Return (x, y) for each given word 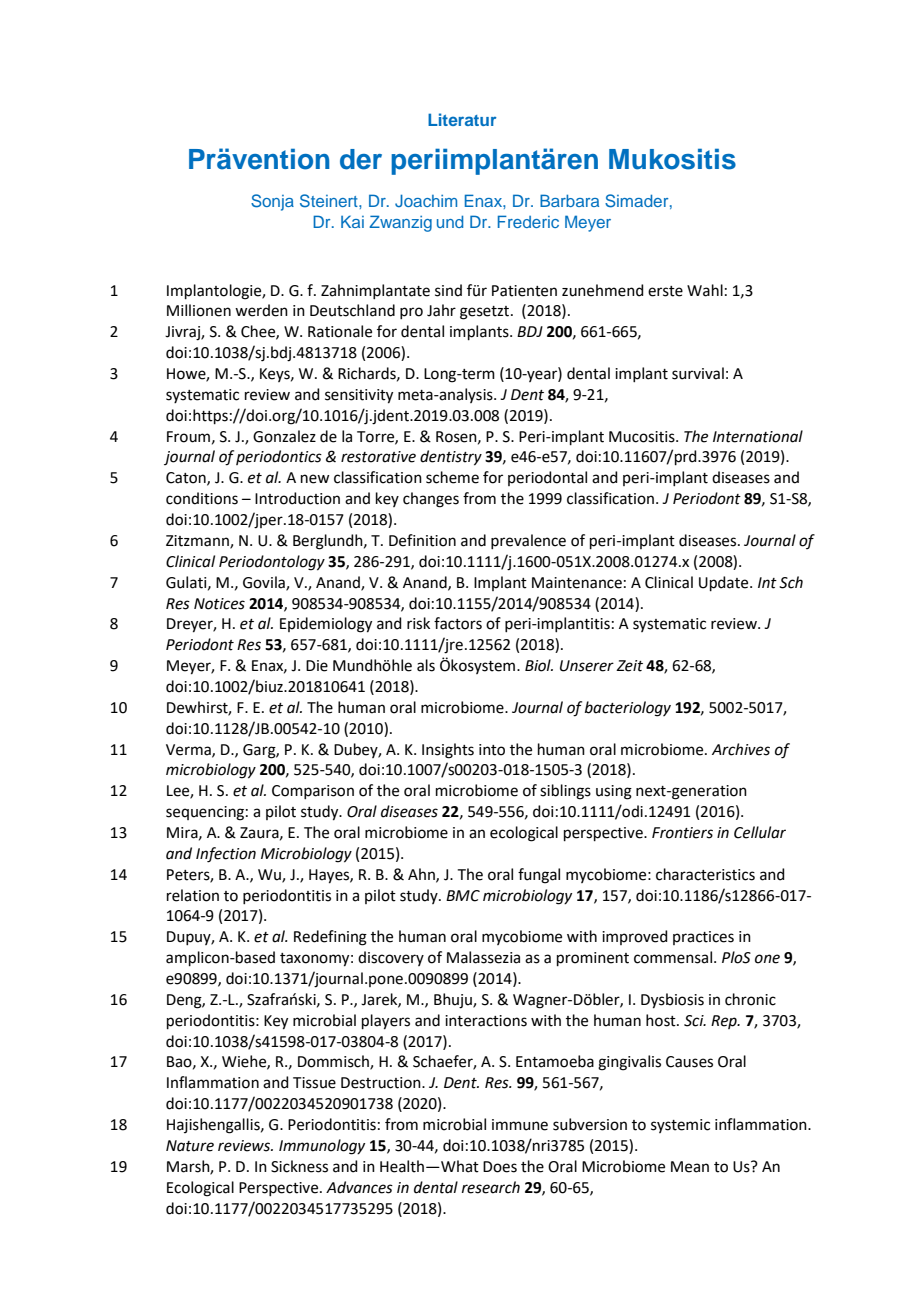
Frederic (528, 221)
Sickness (299, 1166)
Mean (690, 1167)
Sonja (272, 202)
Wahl (705, 290)
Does (500, 1167)
